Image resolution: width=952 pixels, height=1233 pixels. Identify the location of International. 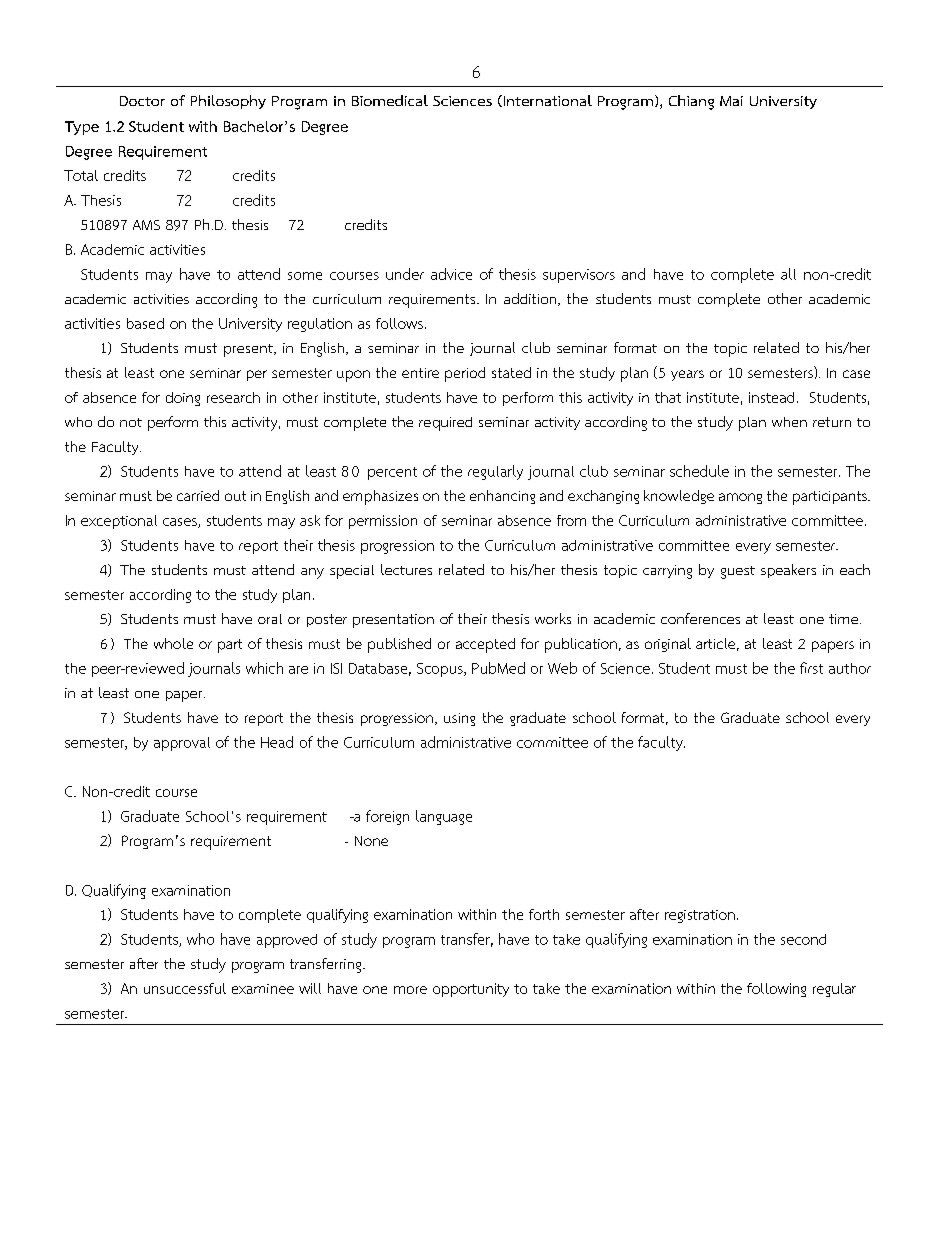
(546, 101).
